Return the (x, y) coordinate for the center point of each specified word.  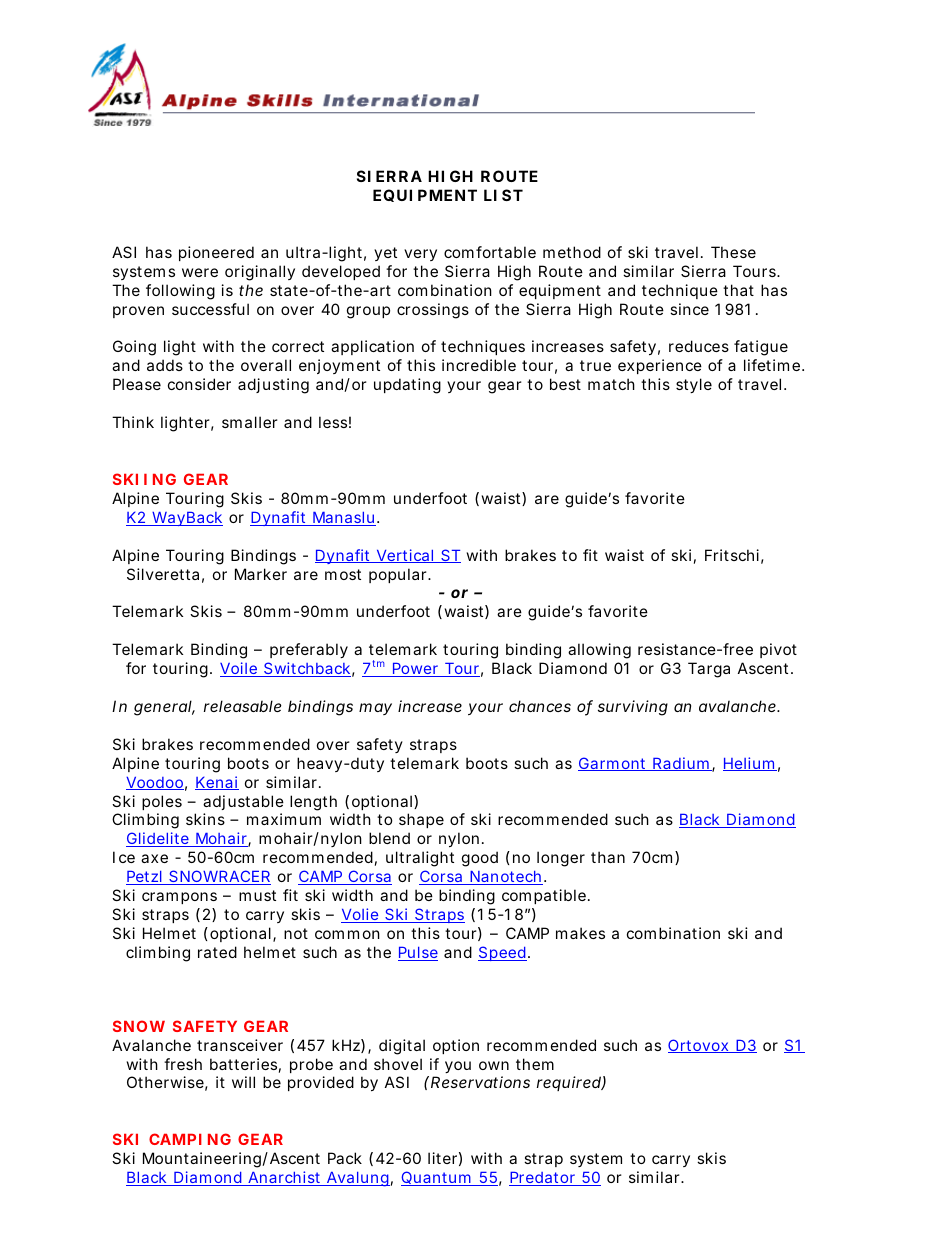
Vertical (405, 556)
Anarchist (285, 1178)
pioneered (216, 253)
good (480, 859)
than (608, 857)
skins (205, 819)
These (733, 252)
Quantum (437, 1178)
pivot (778, 650)
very (420, 255)
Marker (261, 574)
